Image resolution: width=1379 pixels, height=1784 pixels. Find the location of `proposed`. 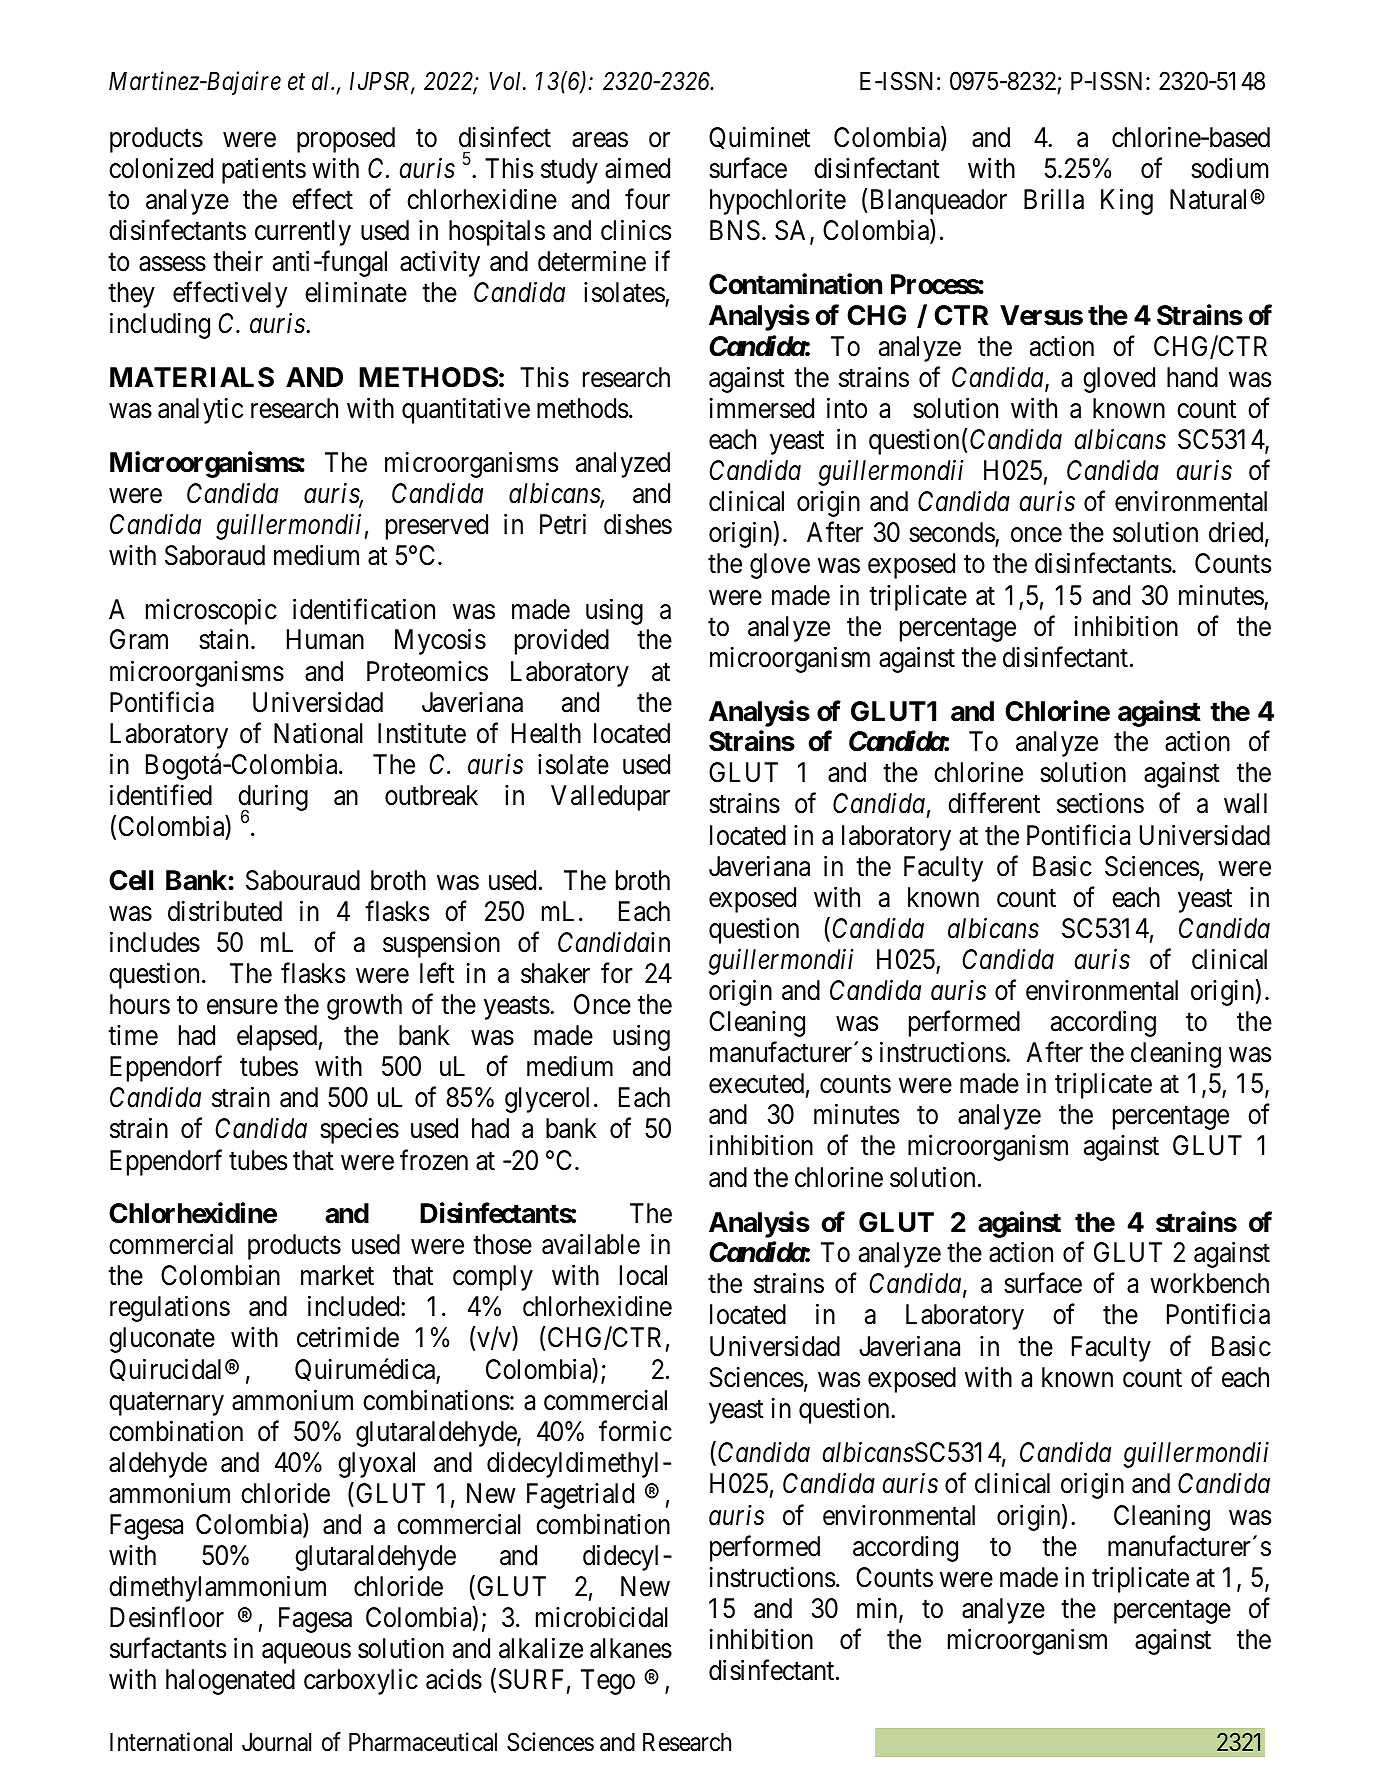

proposed is located at coordinates (346, 140).
